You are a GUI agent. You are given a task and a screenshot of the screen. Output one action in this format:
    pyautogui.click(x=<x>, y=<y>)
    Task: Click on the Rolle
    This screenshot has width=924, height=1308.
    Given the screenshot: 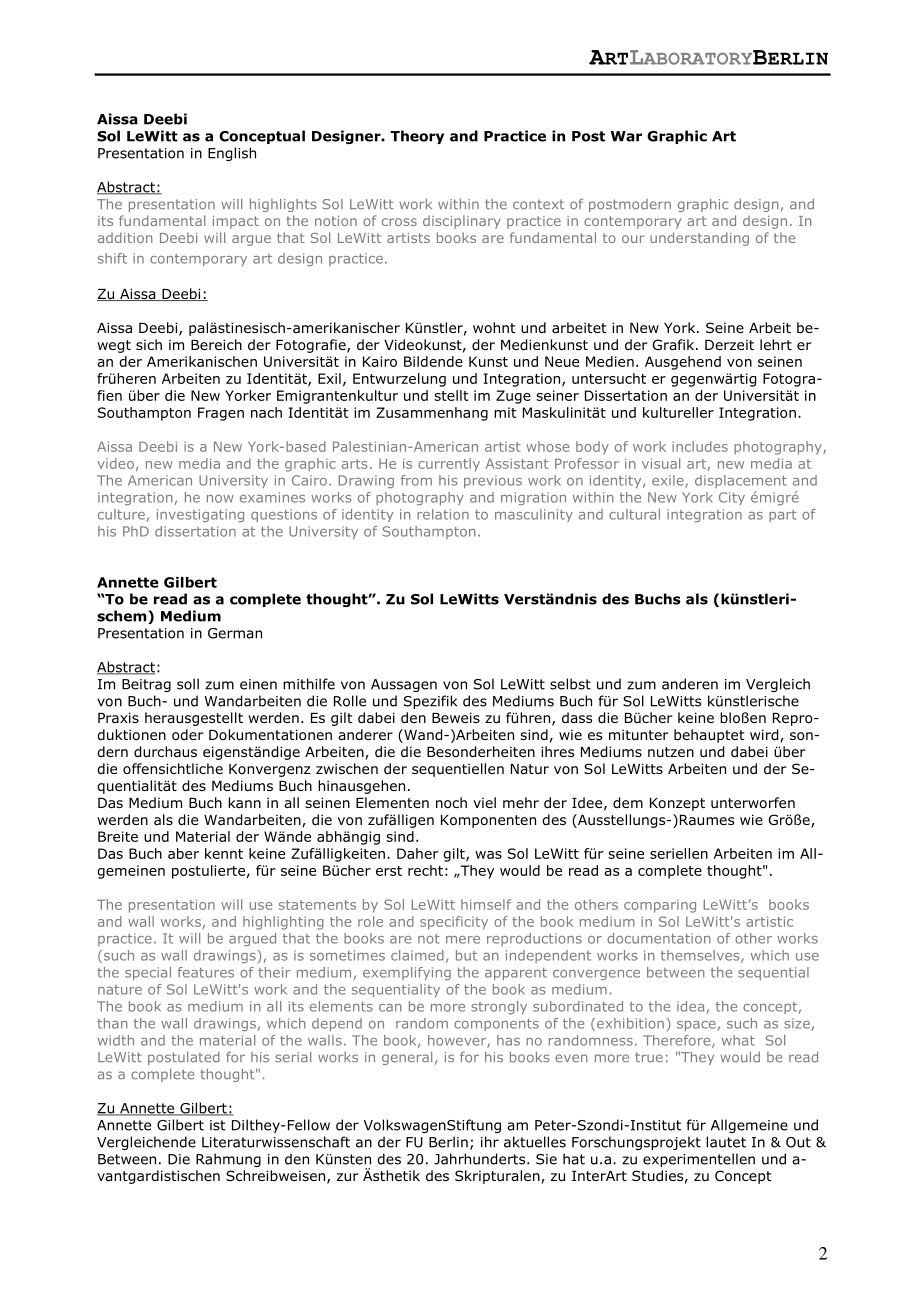 What is the action you would take?
    pyautogui.click(x=350, y=701)
